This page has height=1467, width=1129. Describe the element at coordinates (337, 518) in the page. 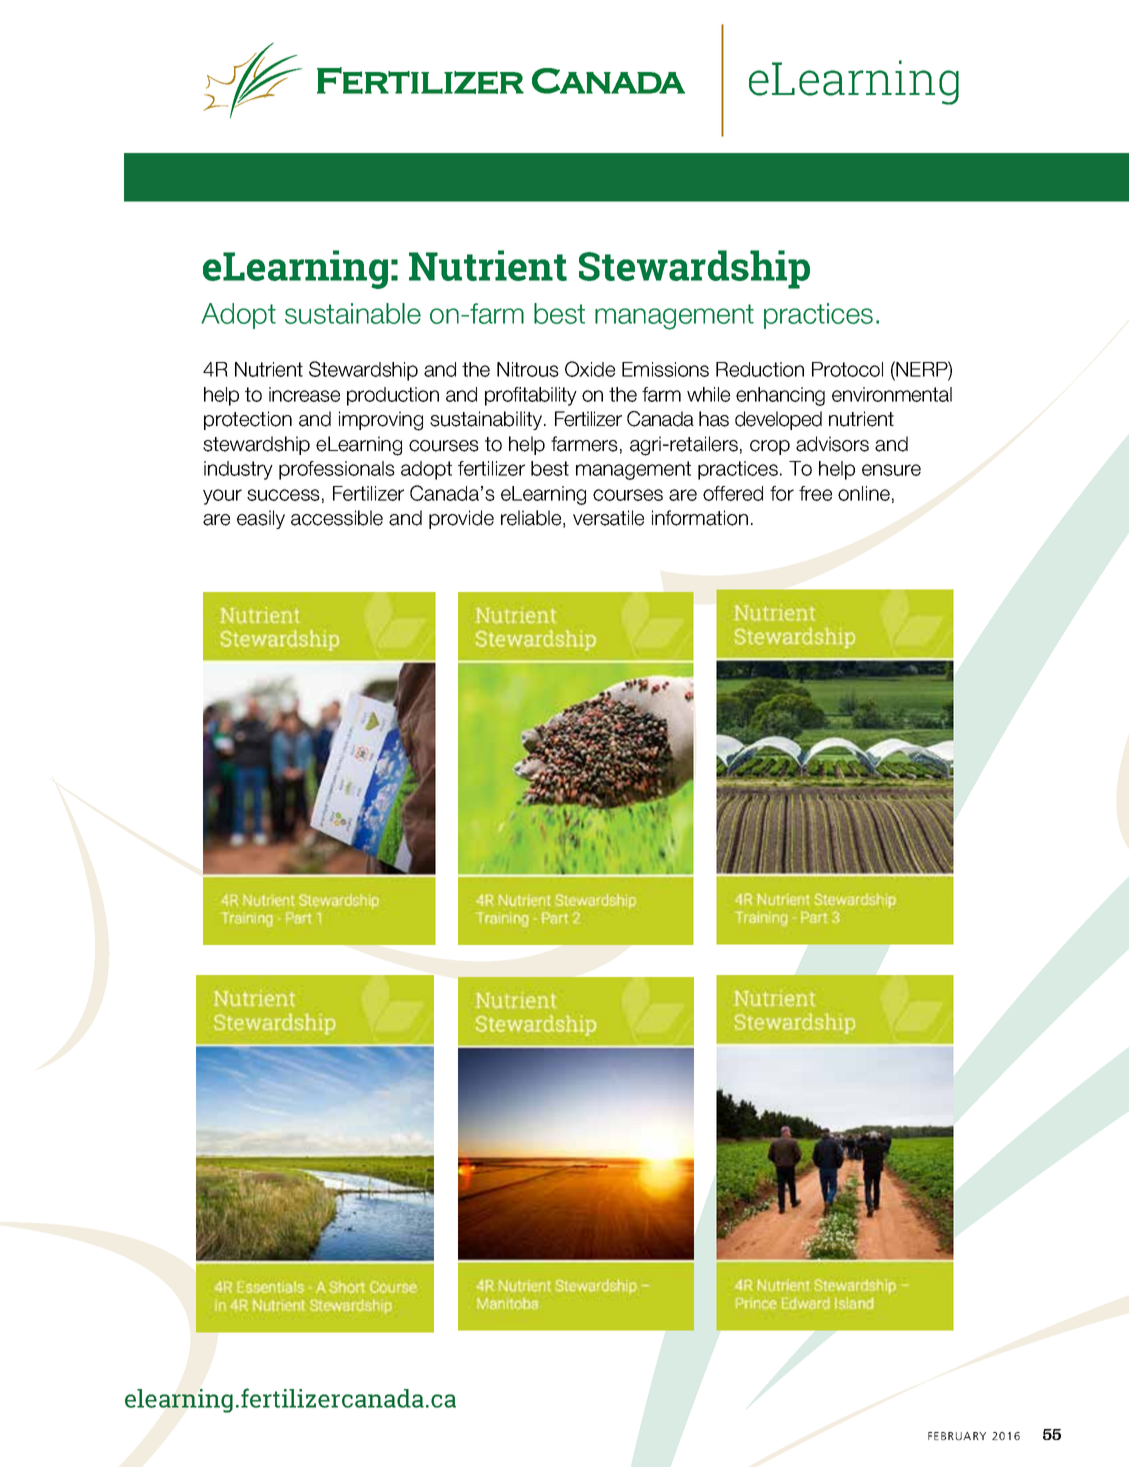

I see `accessible` at that location.
